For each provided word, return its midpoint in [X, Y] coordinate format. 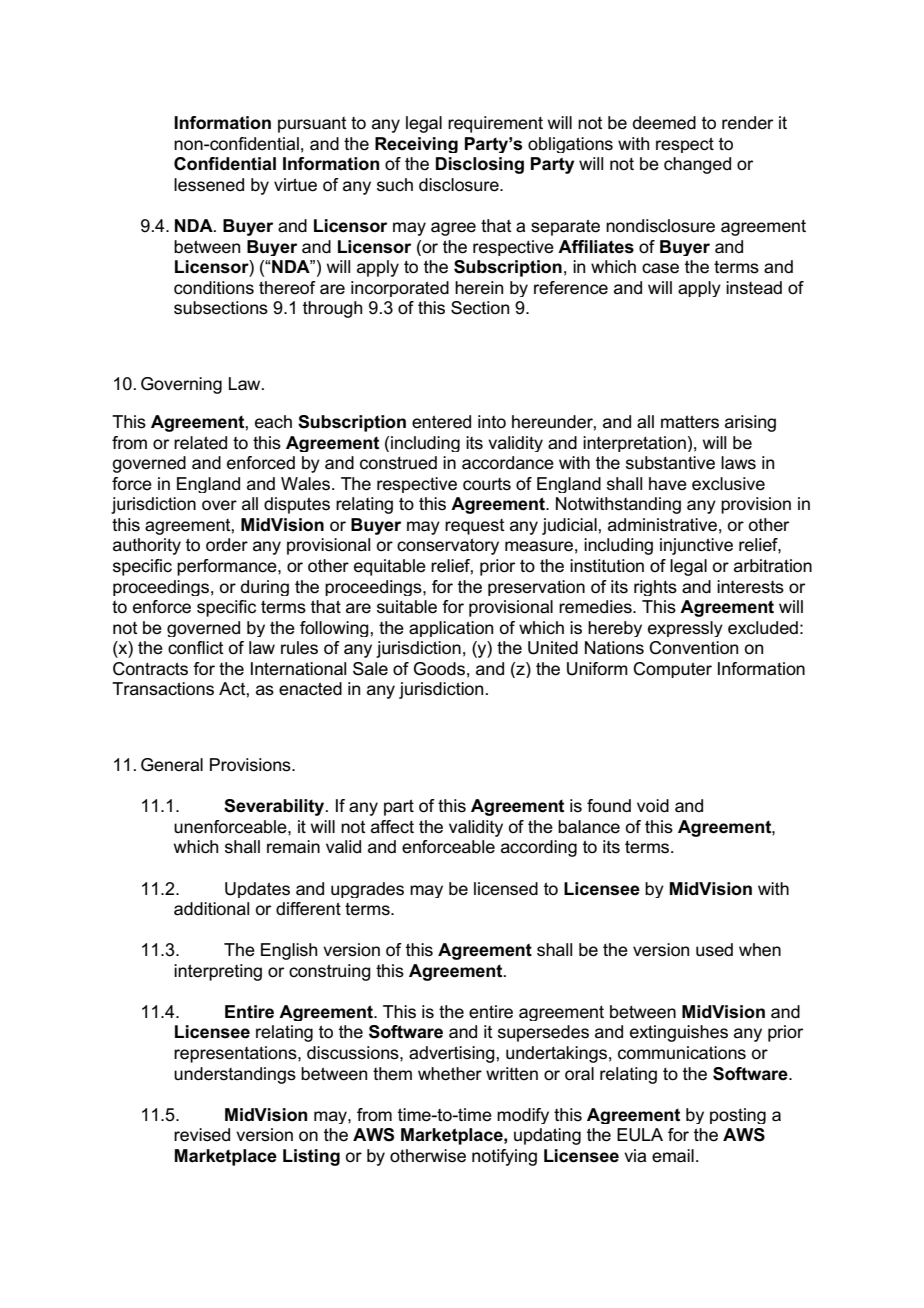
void [653, 806]
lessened [209, 185]
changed [697, 165]
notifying [504, 1157]
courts [487, 484]
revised [202, 1135]
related [200, 443]
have [668, 484]
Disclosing [480, 165]
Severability [275, 807]
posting [738, 1116]
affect [392, 827]
